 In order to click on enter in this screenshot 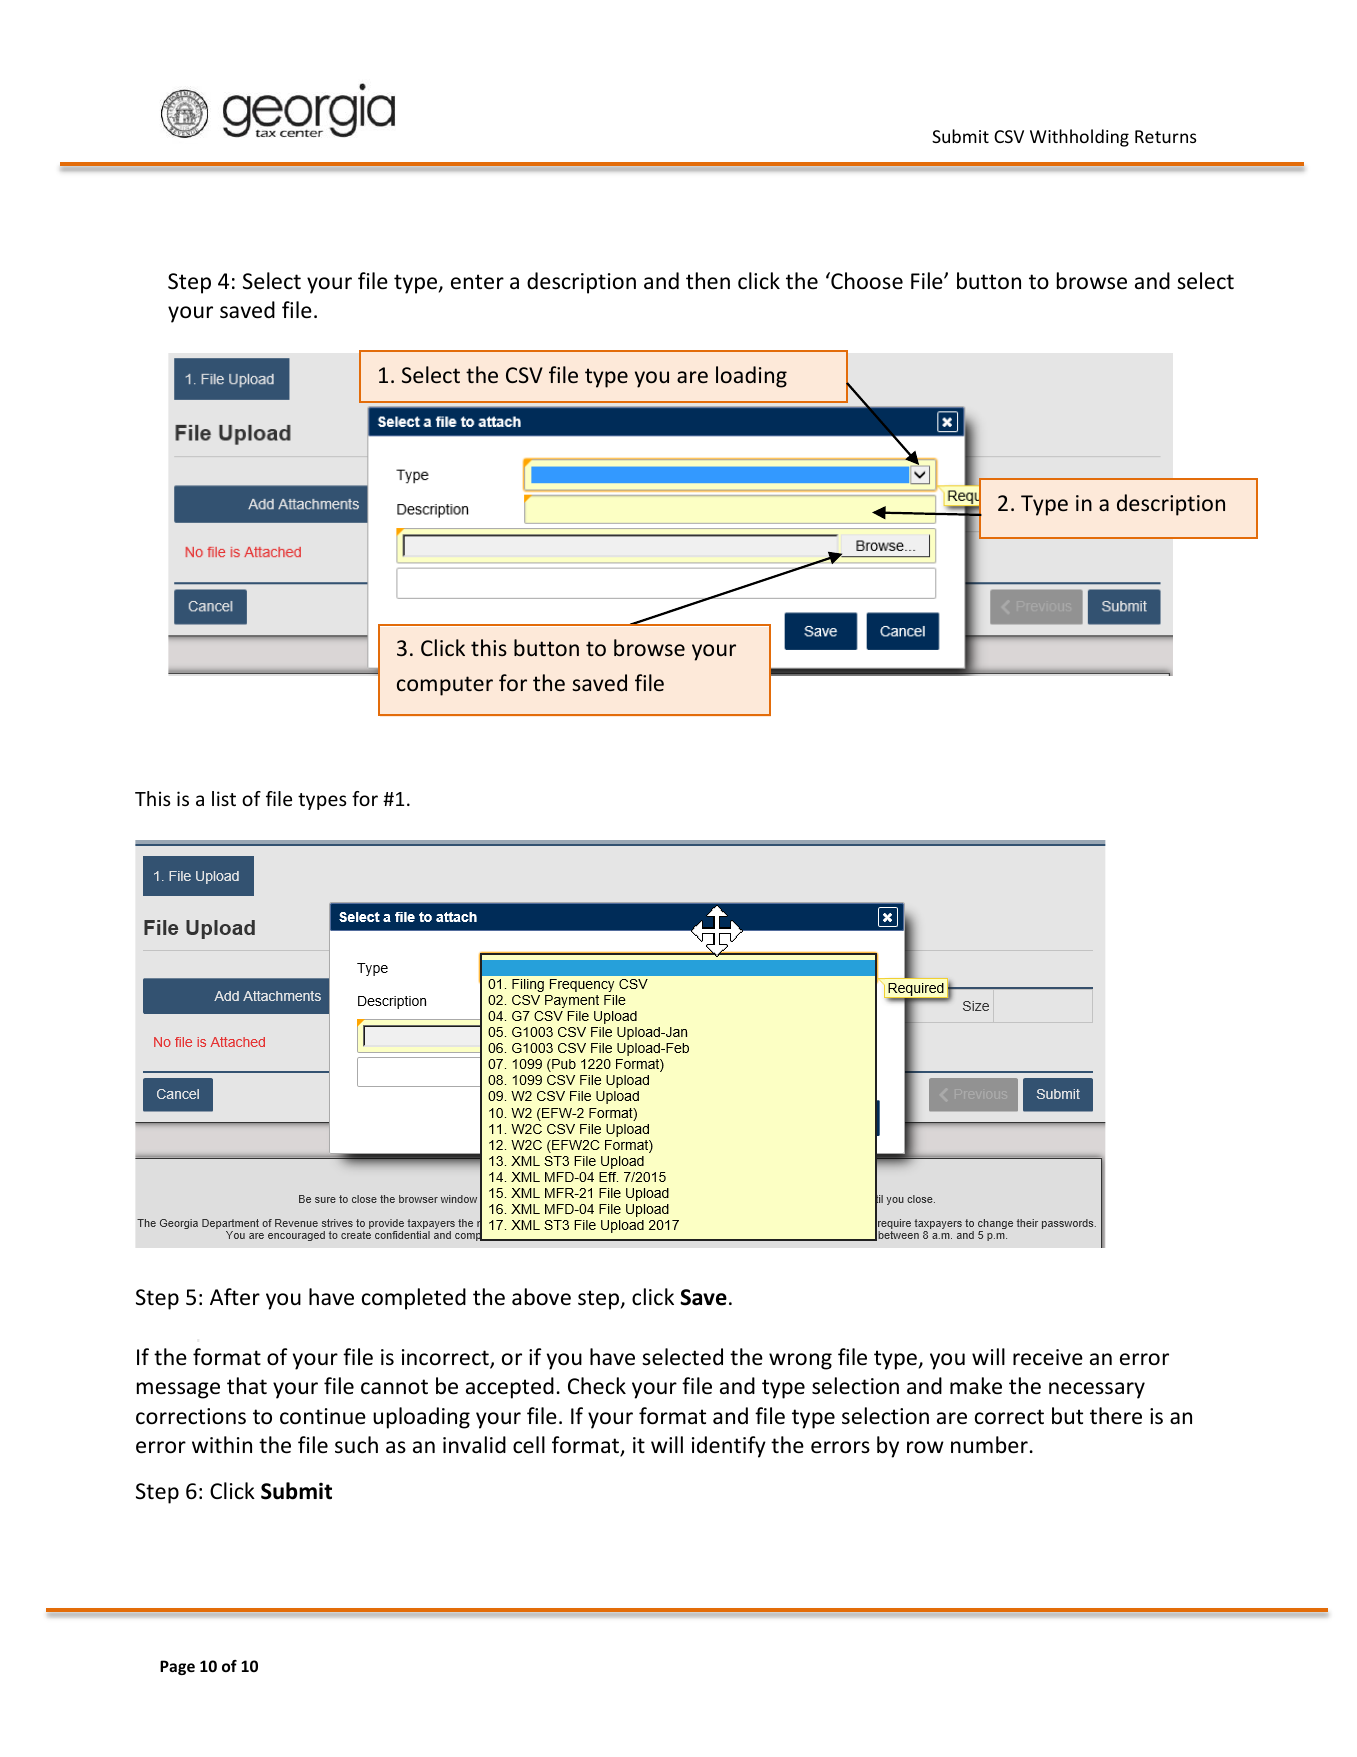, I will do `click(477, 282)`.
